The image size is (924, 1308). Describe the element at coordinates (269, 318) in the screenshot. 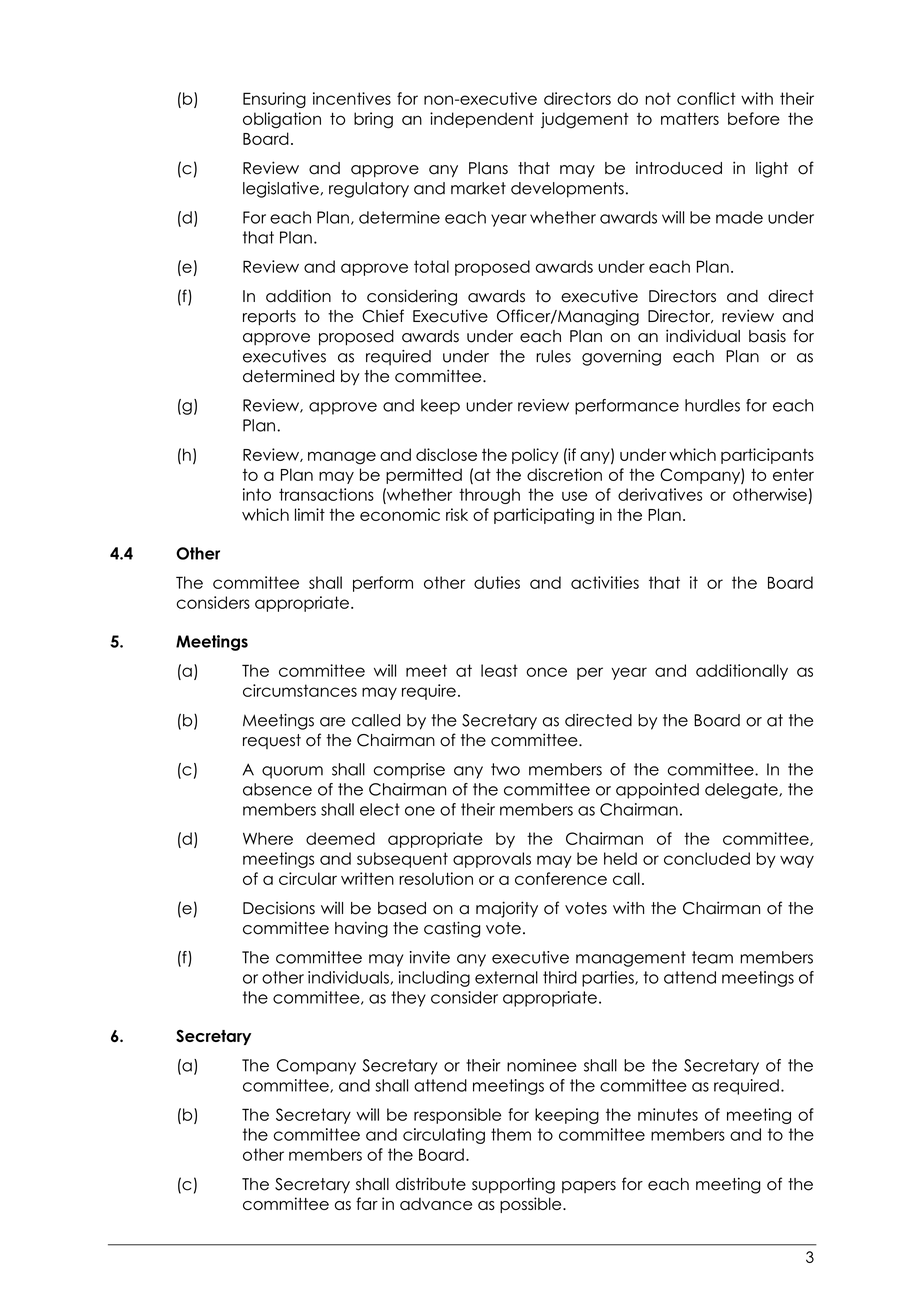

I see `reports` at that location.
